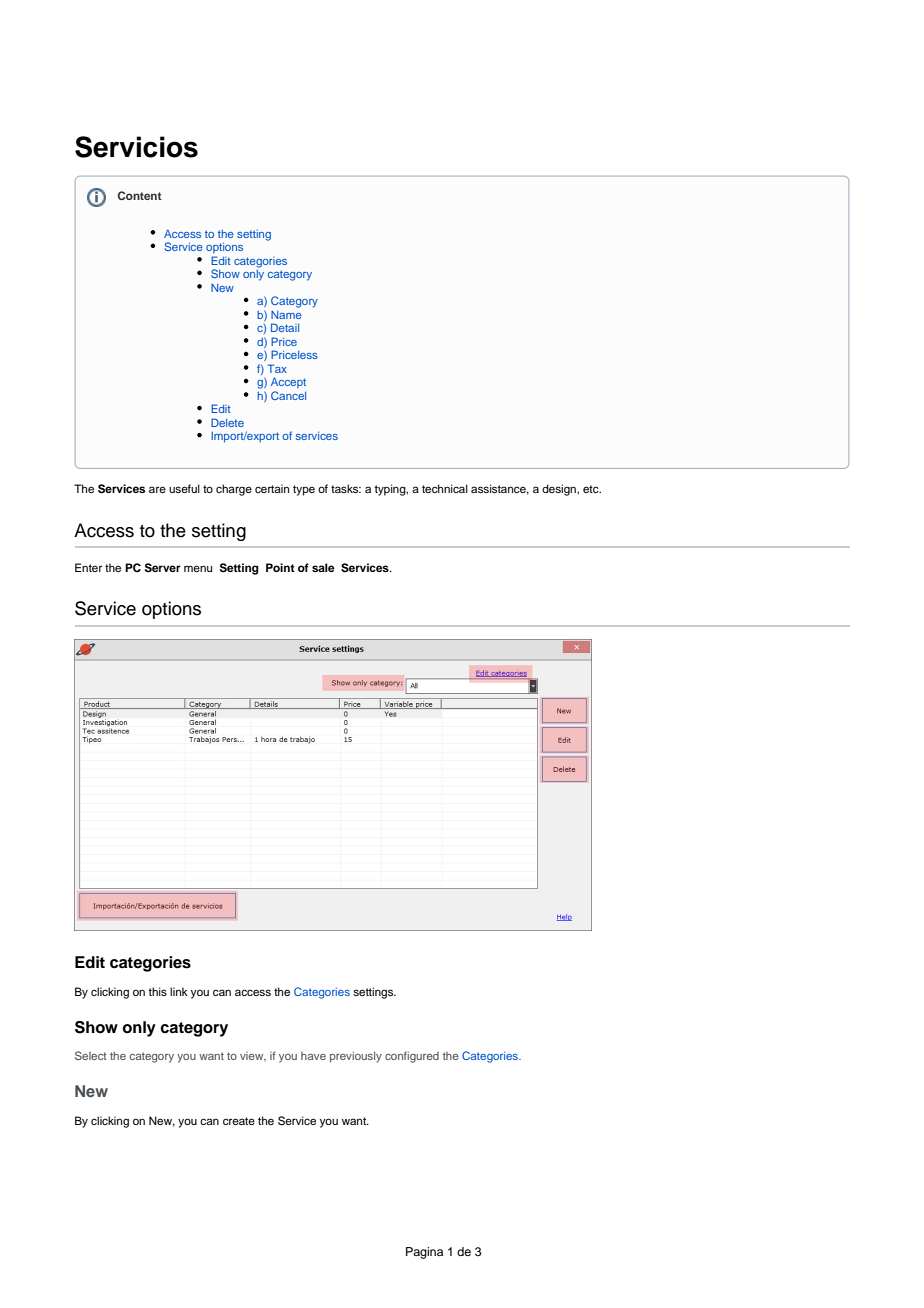  Describe the element at coordinates (313, 1056) in the screenshot. I see `have` at that location.
